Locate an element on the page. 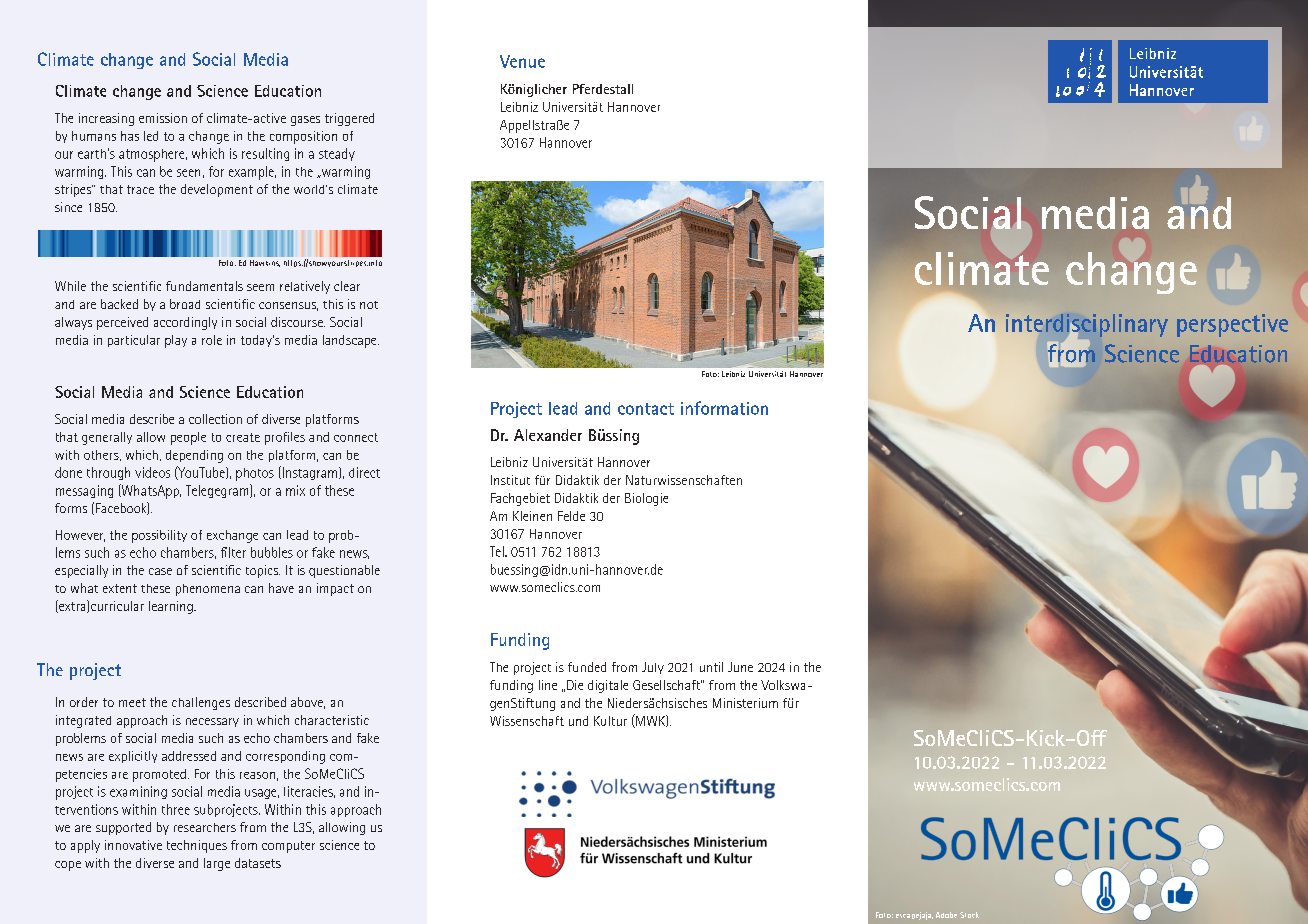 Image resolution: width=1308 pixels, height=924 pixels. contact is located at coordinates (646, 409).
